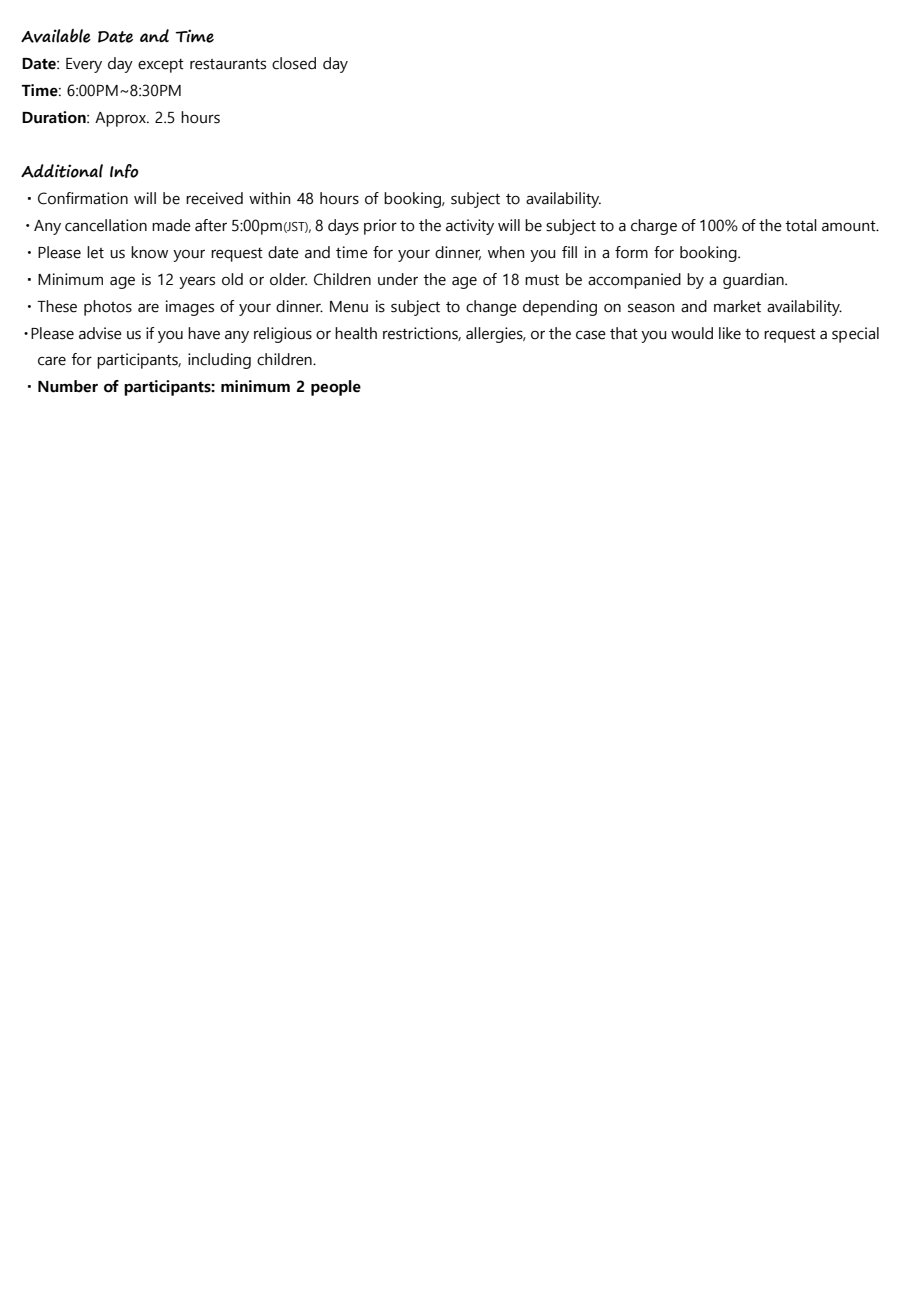 This screenshot has height=1308, width=924. Describe the element at coordinates (121, 119) in the screenshot. I see `Approx` at that location.
